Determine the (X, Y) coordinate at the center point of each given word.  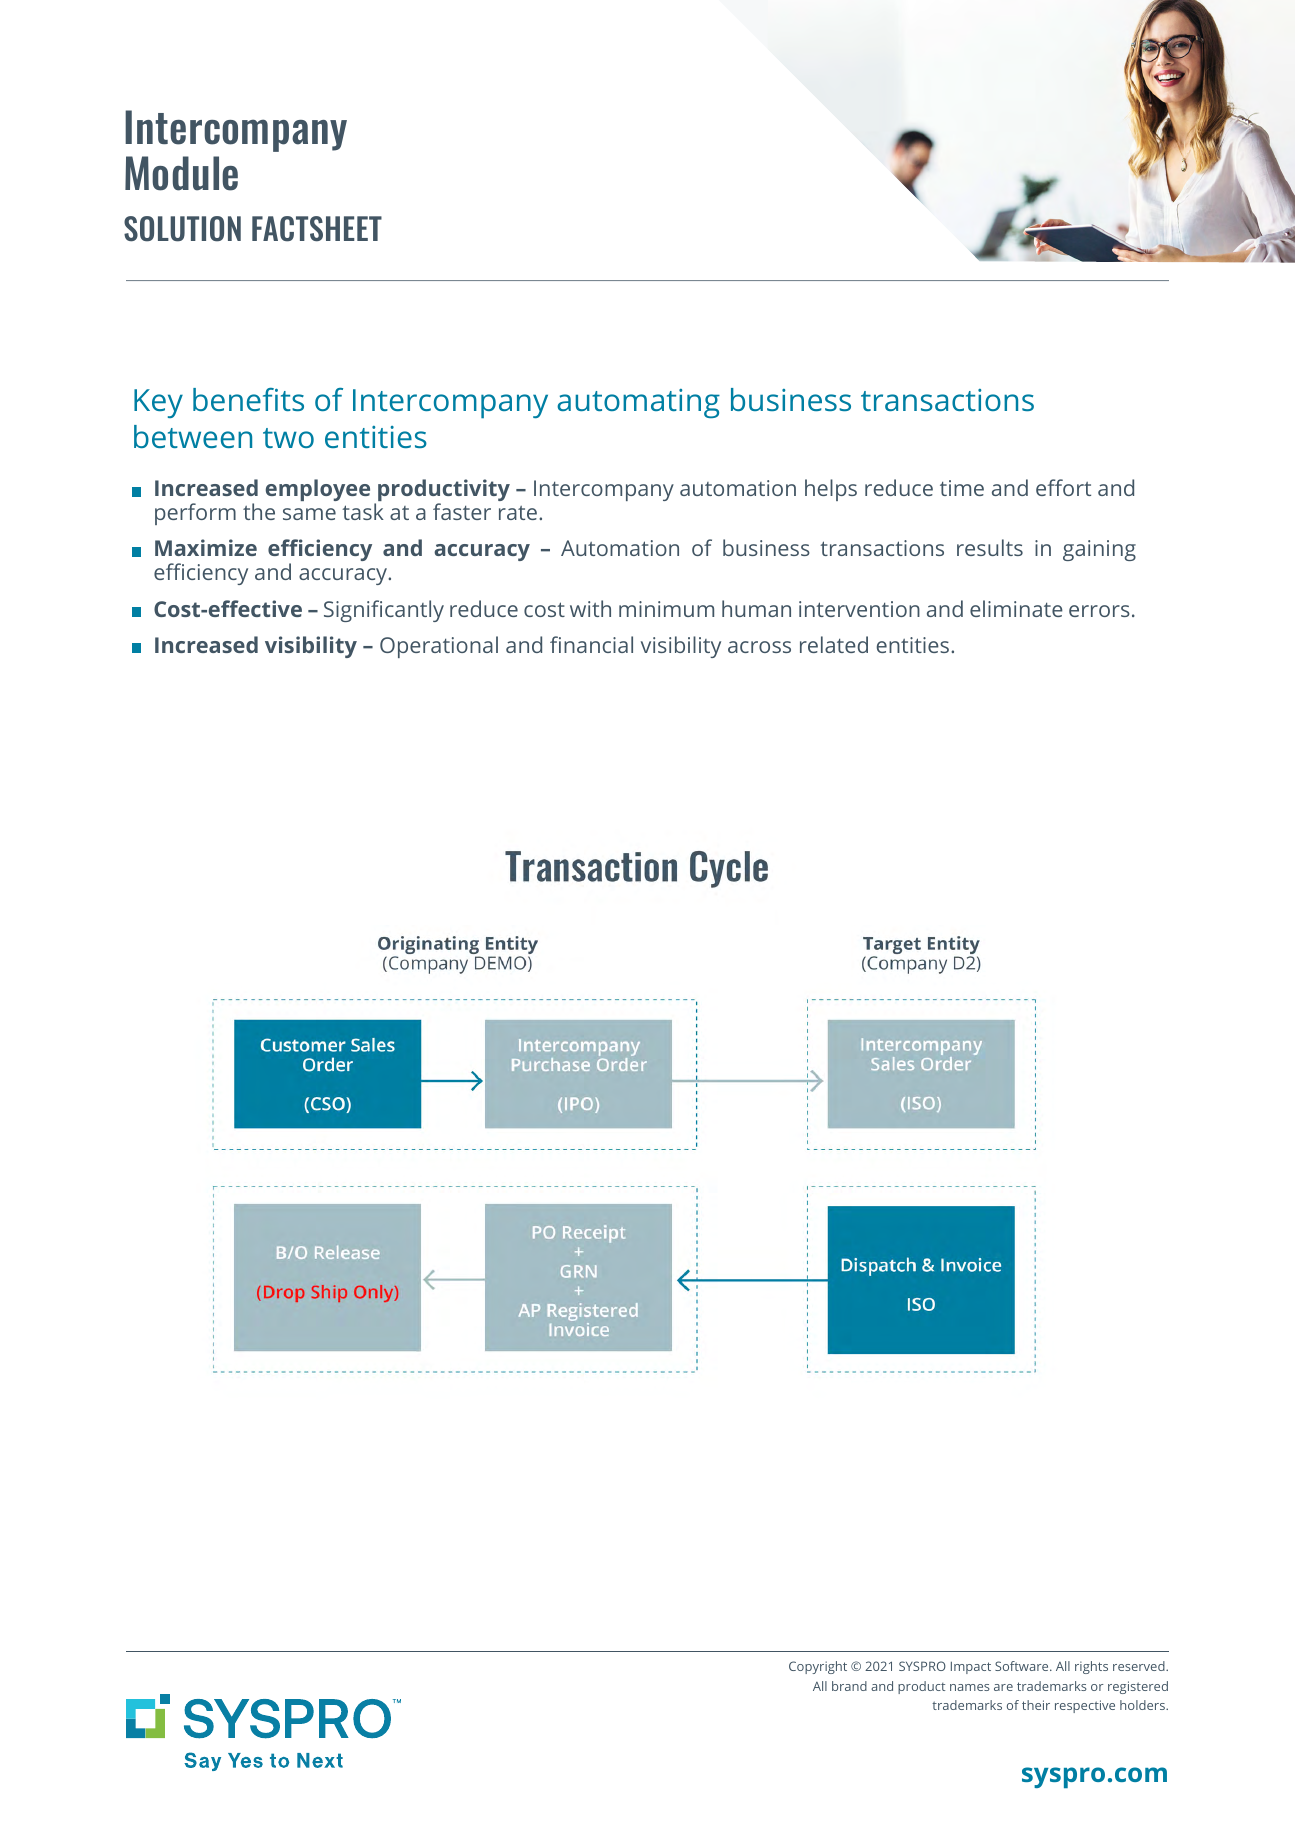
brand (849, 1686)
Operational (439, 647)
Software (1023, 1666)
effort (1063, 487)
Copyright (818, 1667)
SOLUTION (182, 229)
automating (638, 403)
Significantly (384, 611)
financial (591, 644)
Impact (971, 1667)
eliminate (1016, 608)
